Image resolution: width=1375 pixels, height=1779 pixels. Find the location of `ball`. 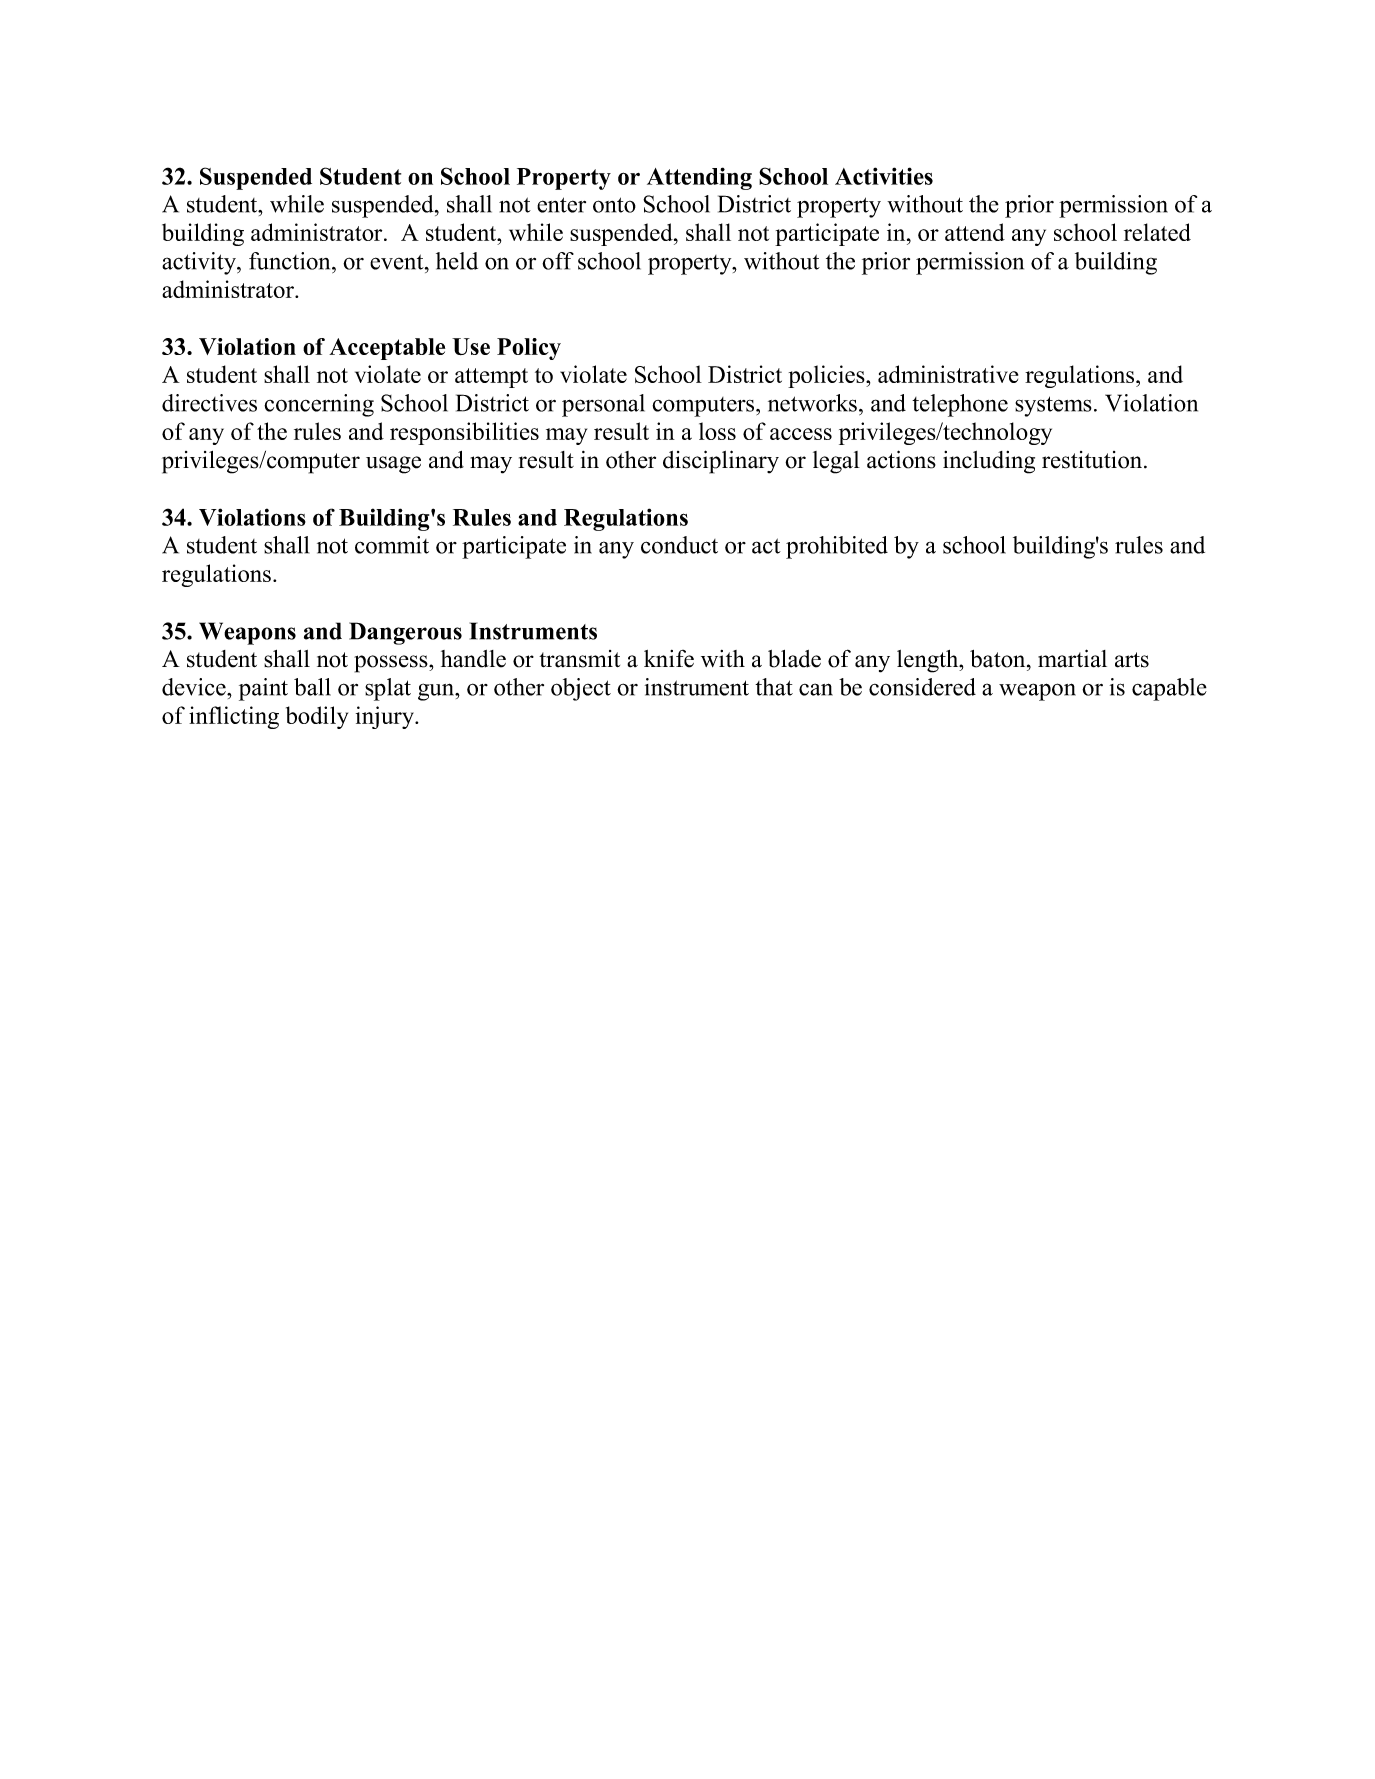

ball is located at coordinates (312, 687).
